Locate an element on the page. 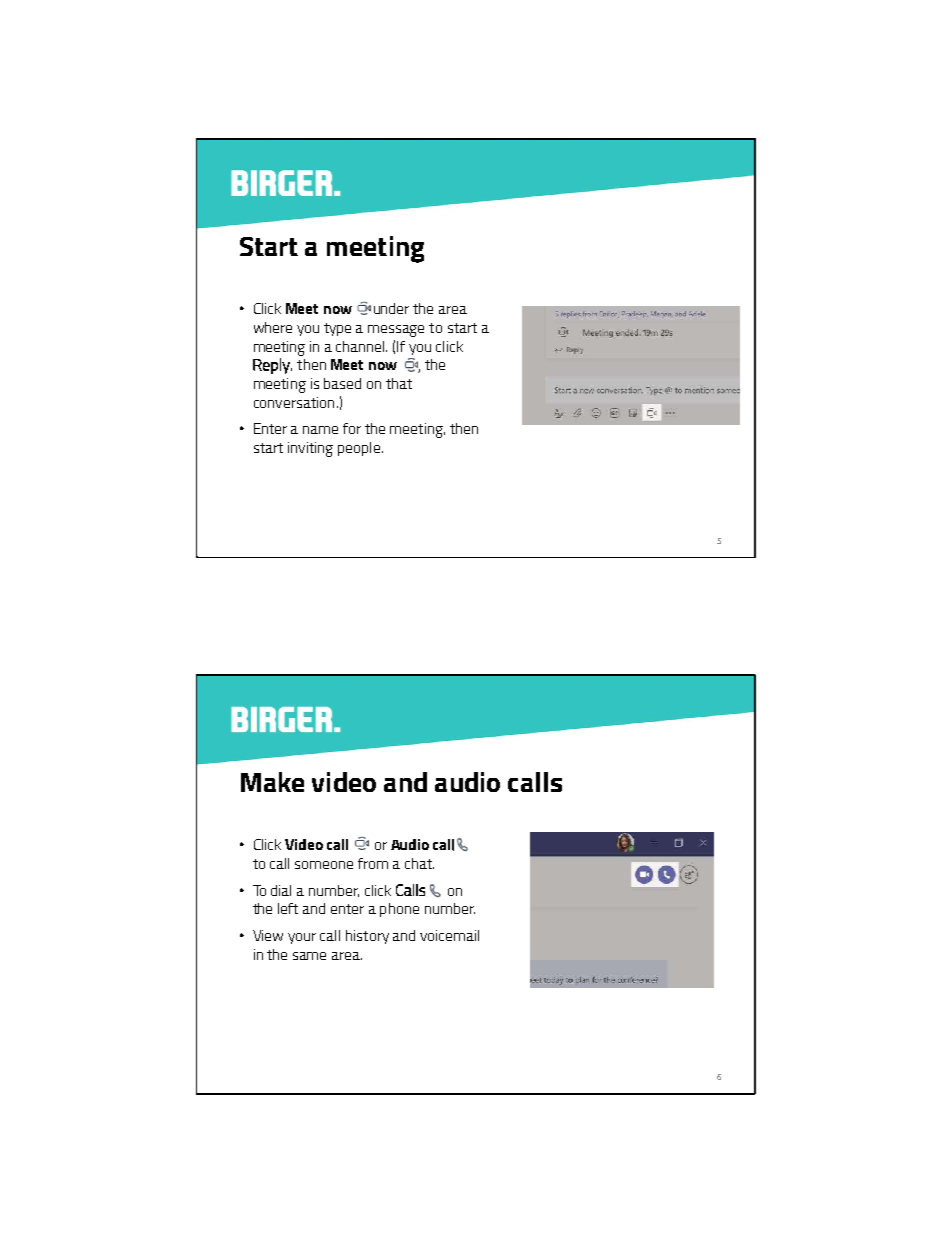 The width and height of the document is (952, 1233). channel is located at coordinates (361, 346).
